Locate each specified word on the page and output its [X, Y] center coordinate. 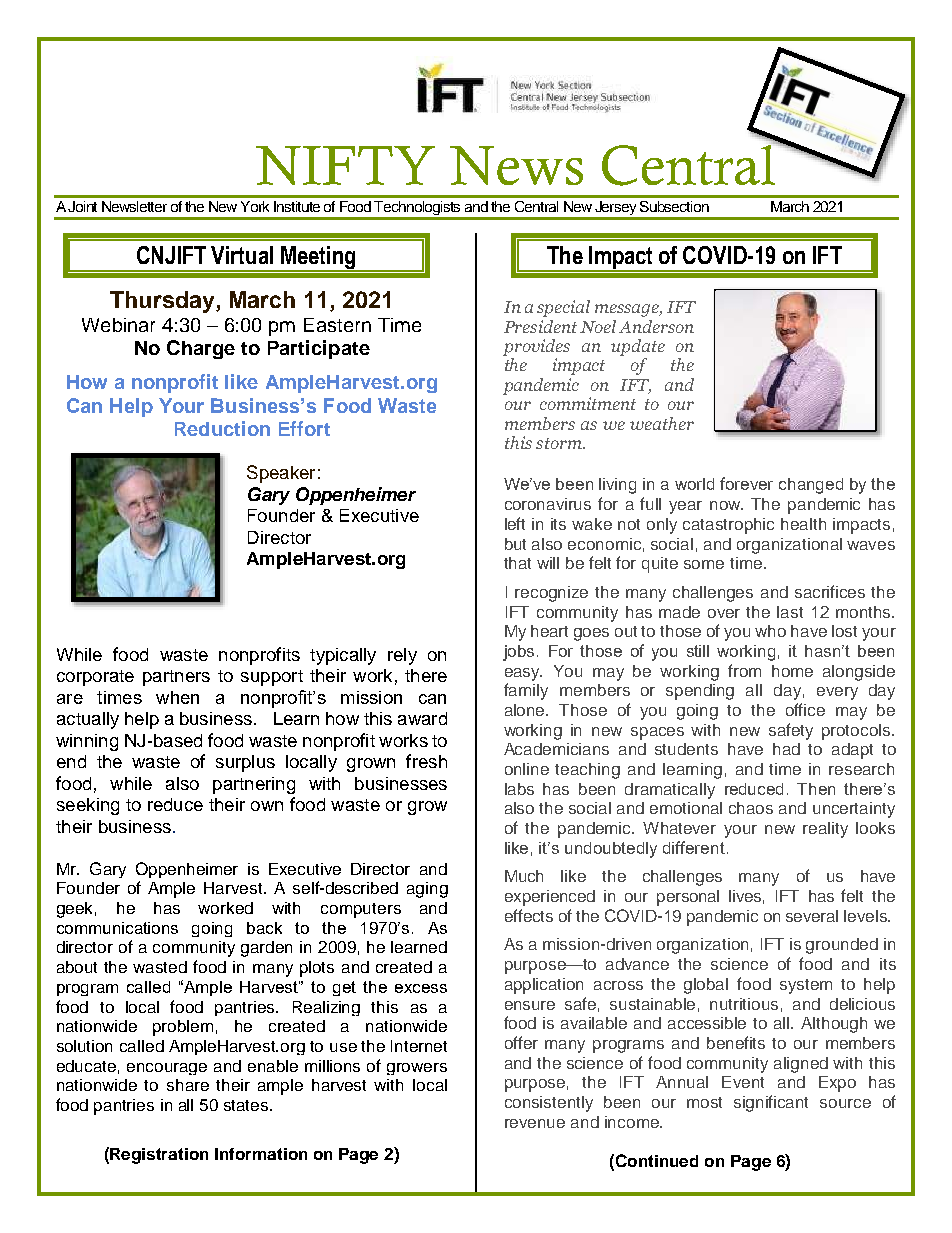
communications [117, 928]
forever [746, 483]
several [812, 916]
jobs [518, 653]
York [255, 206]
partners [176, 678]
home [792, 671]
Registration [159, 1156]
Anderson [656, 326]
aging [427, 890]
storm [560, 443]
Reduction [222, 428]
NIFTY [345, 165]
